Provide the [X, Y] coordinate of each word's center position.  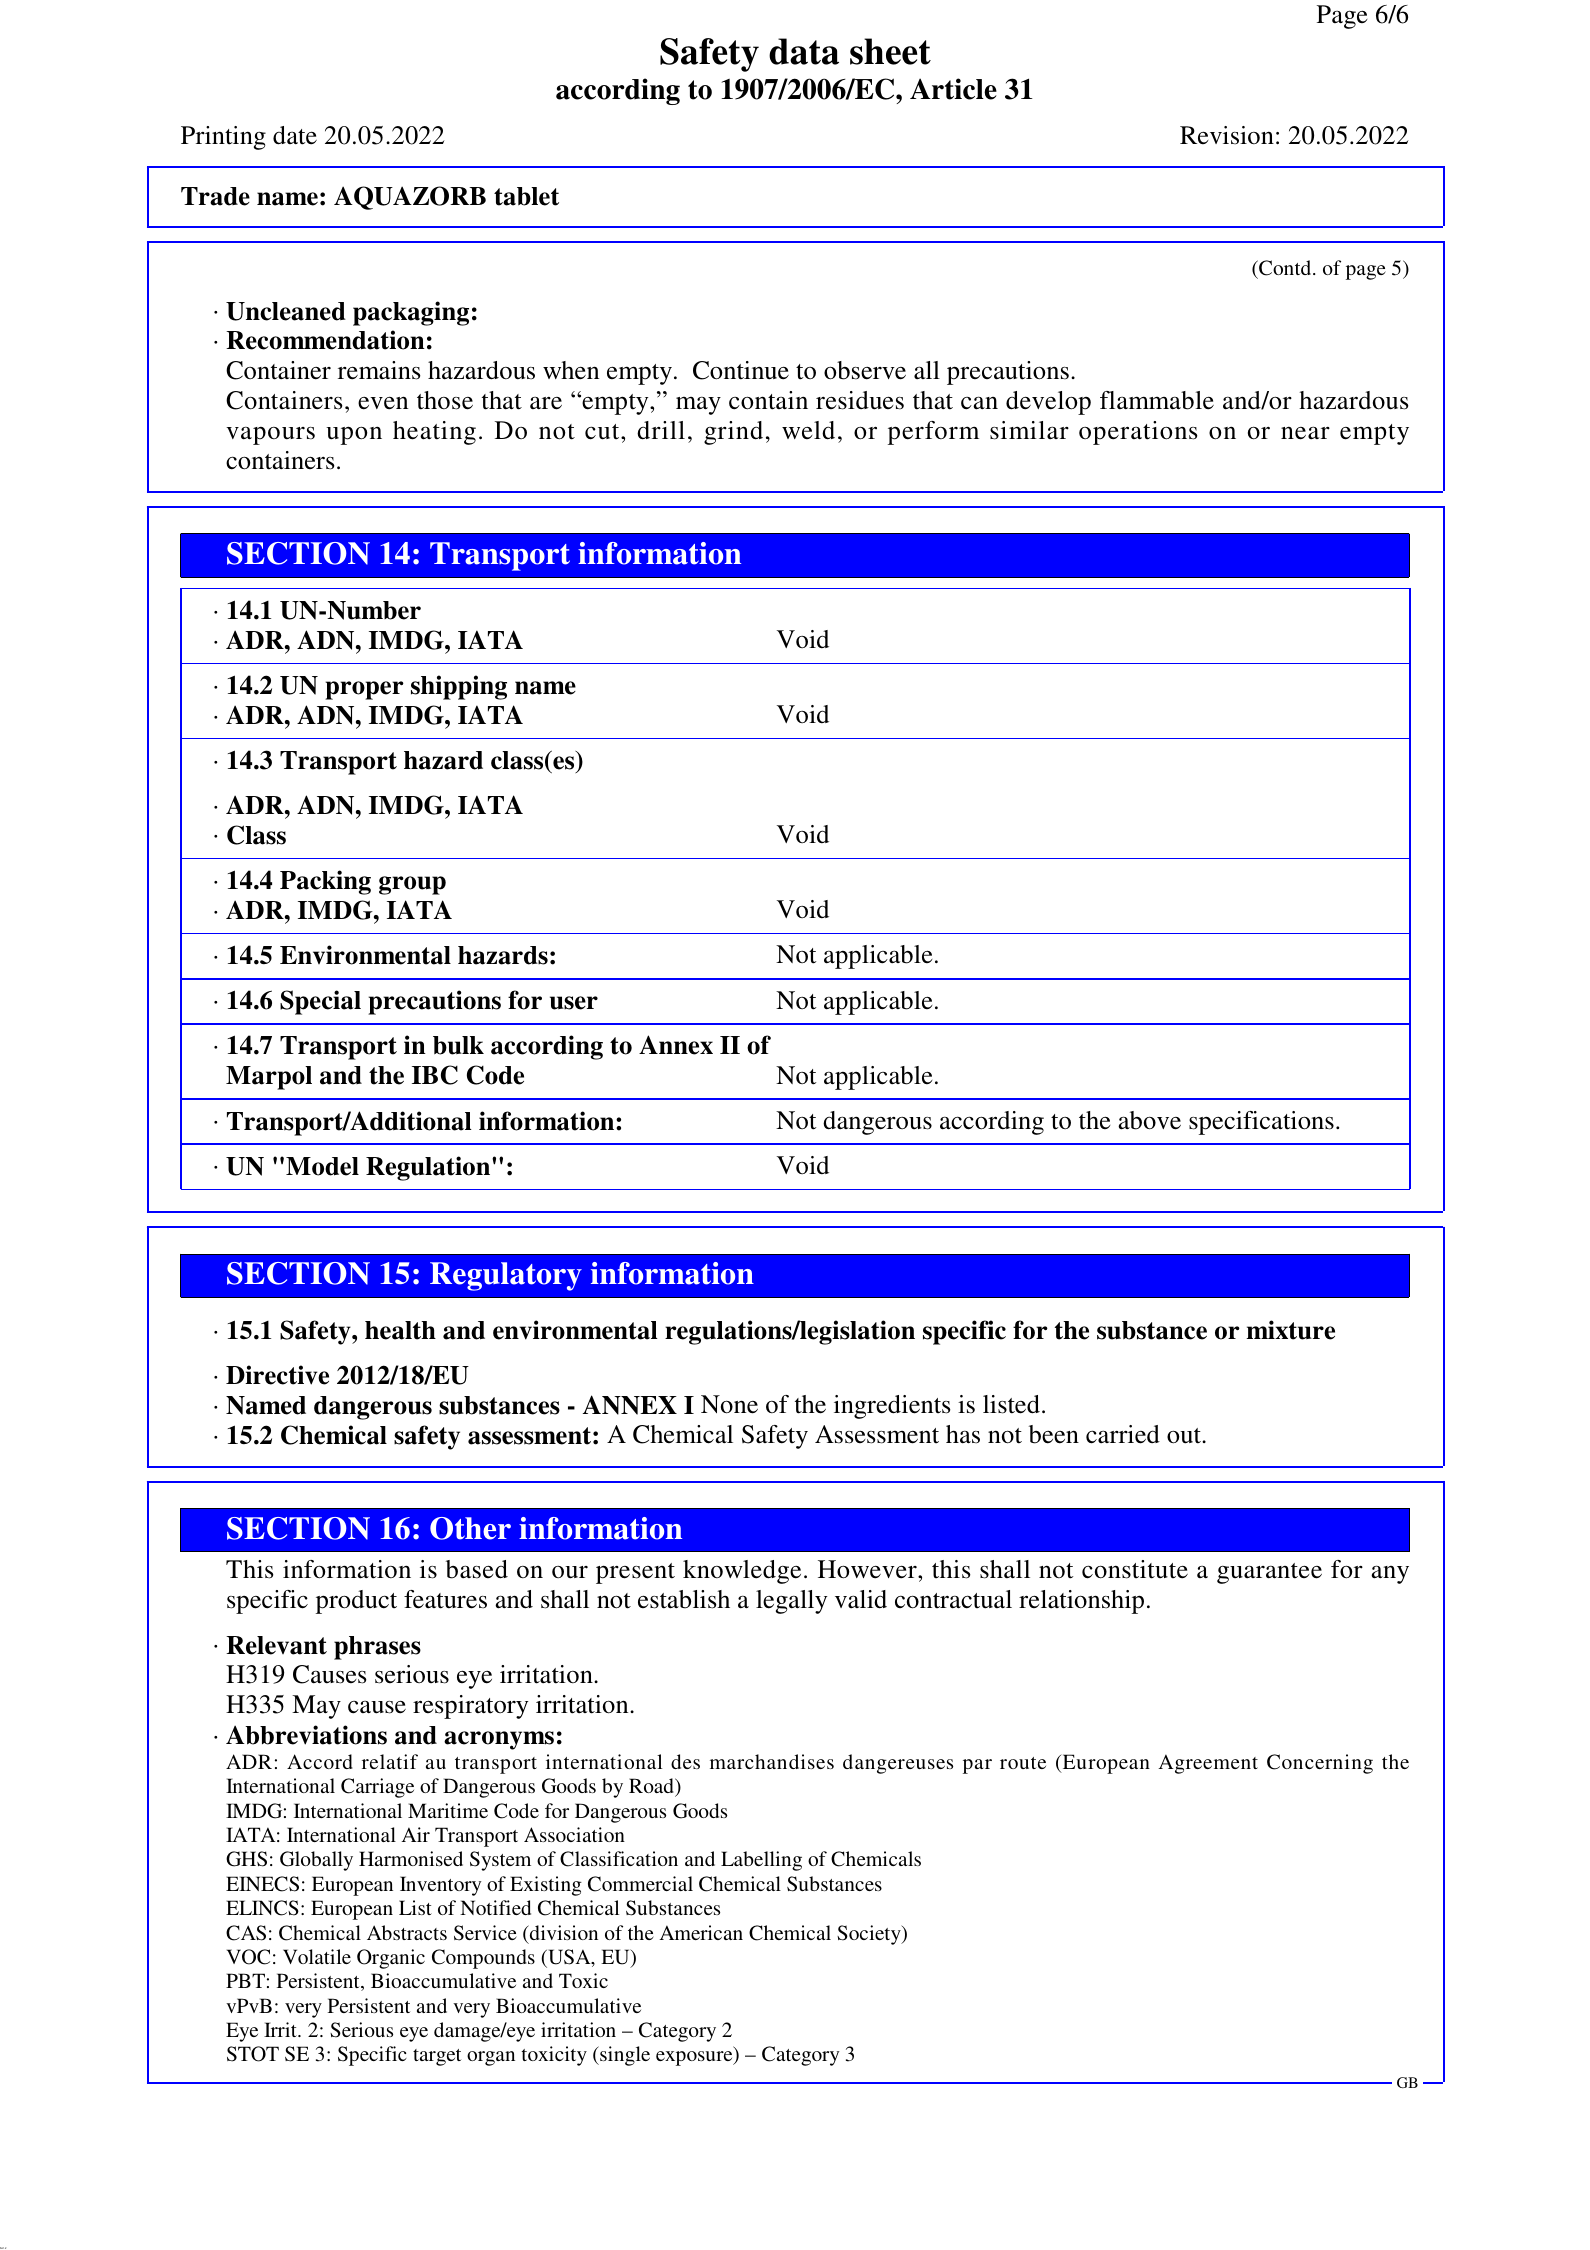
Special [320, 1002]
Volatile [317, 1956]
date [295, 135]
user [574, 1003]
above [1149, 1120]
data [804, 51]
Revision [1227, 135]
